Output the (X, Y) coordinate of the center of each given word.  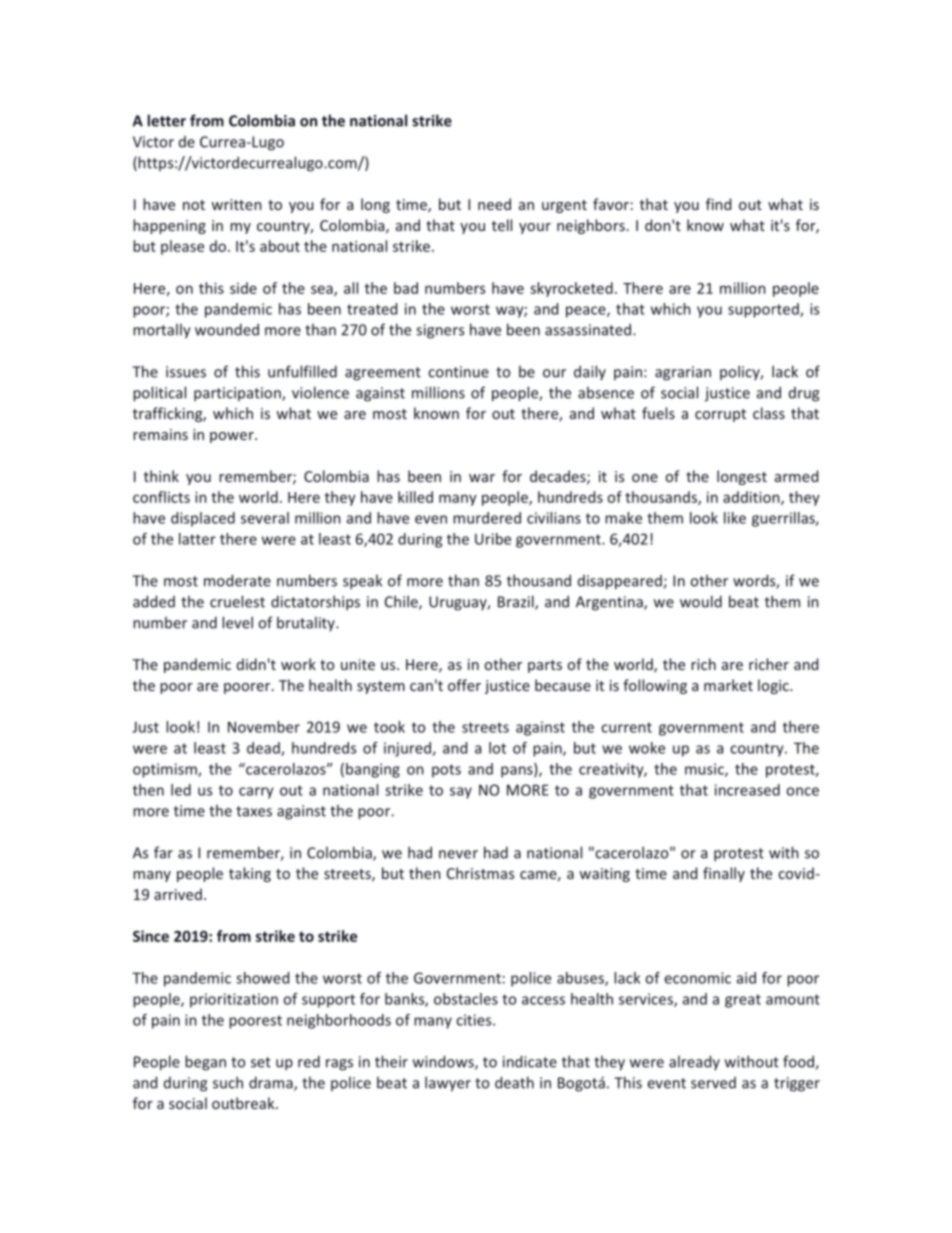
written (236, 204)
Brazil (517, 602)
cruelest (237, 601)
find (718, 204)
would (701, 601)
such (228, 1082)
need (494, 204)
